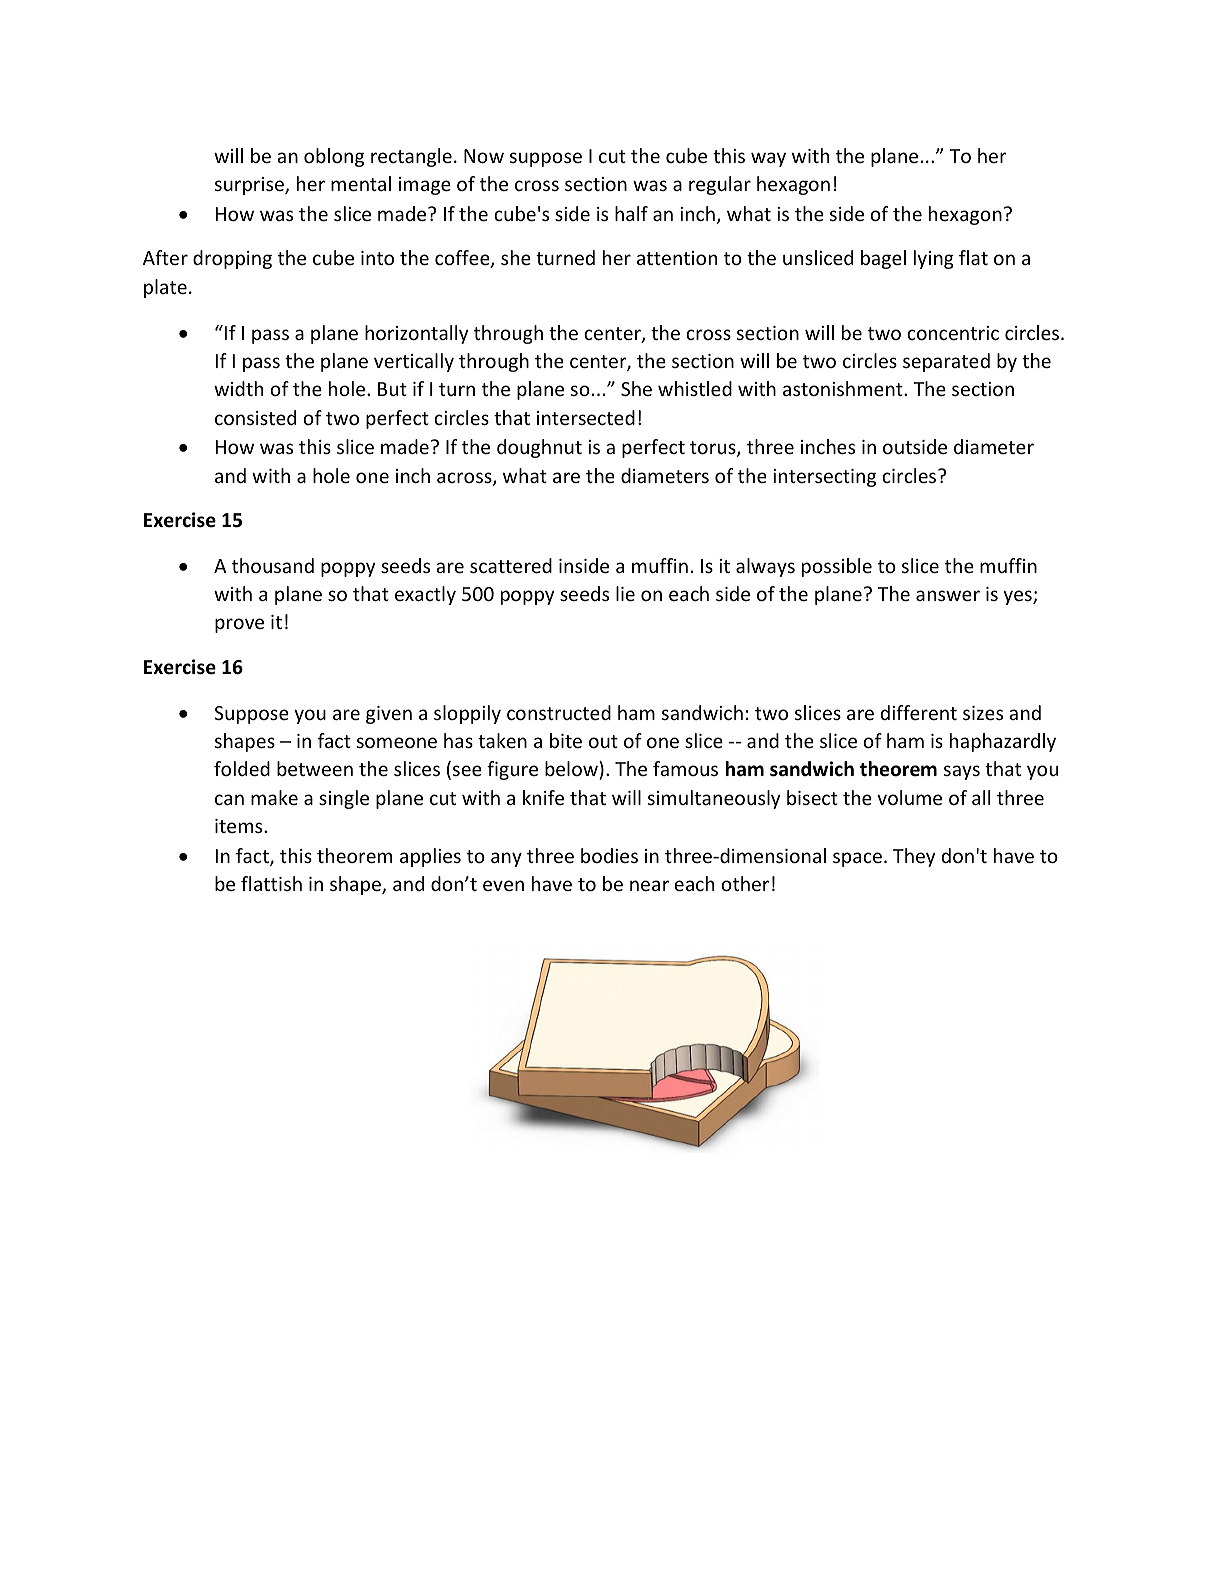 This image has height=1570, width=1213. I want to click on given, so click(389, 715).
